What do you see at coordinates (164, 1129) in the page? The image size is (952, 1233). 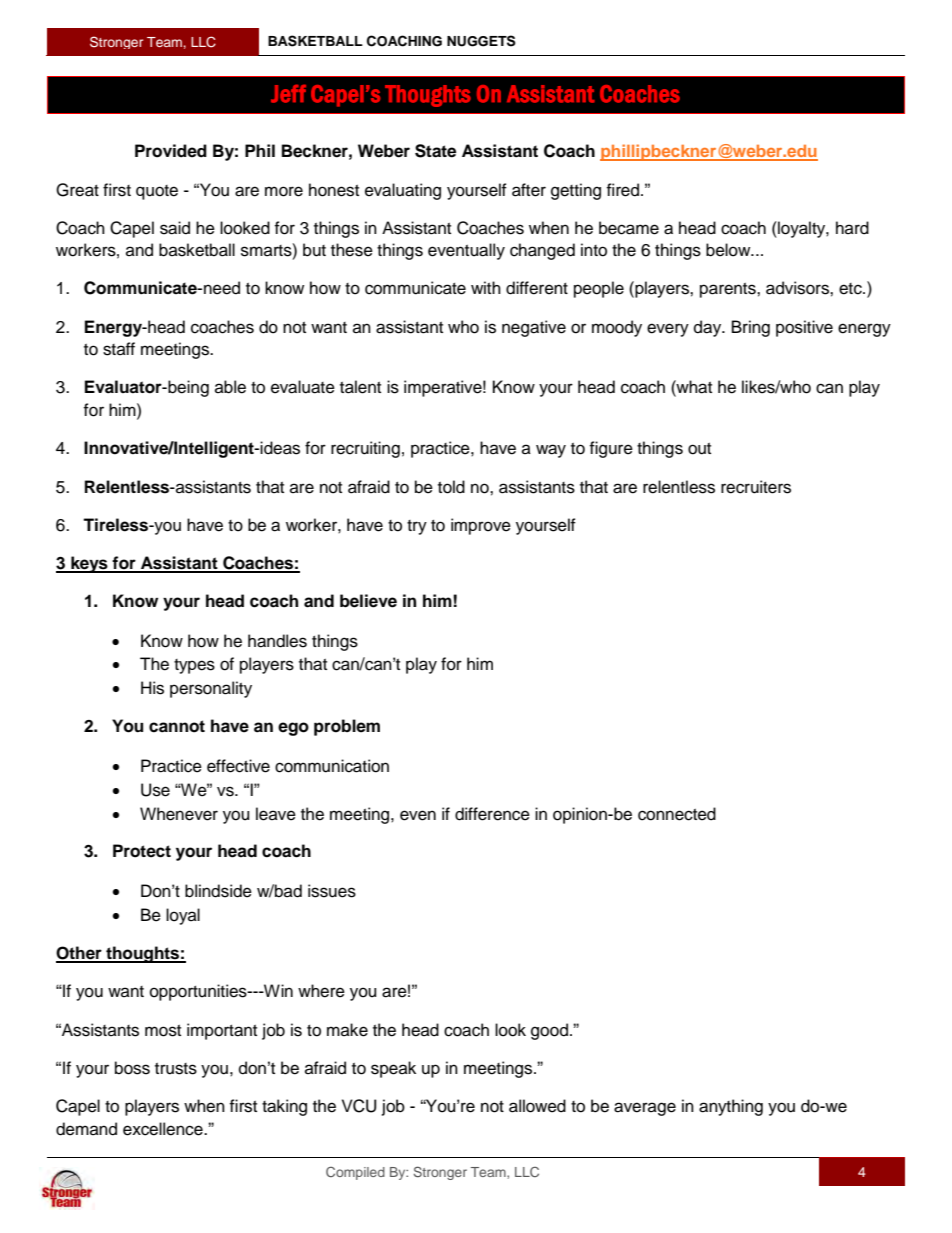 I see `excellence` at bounding box center [164, 1129].
